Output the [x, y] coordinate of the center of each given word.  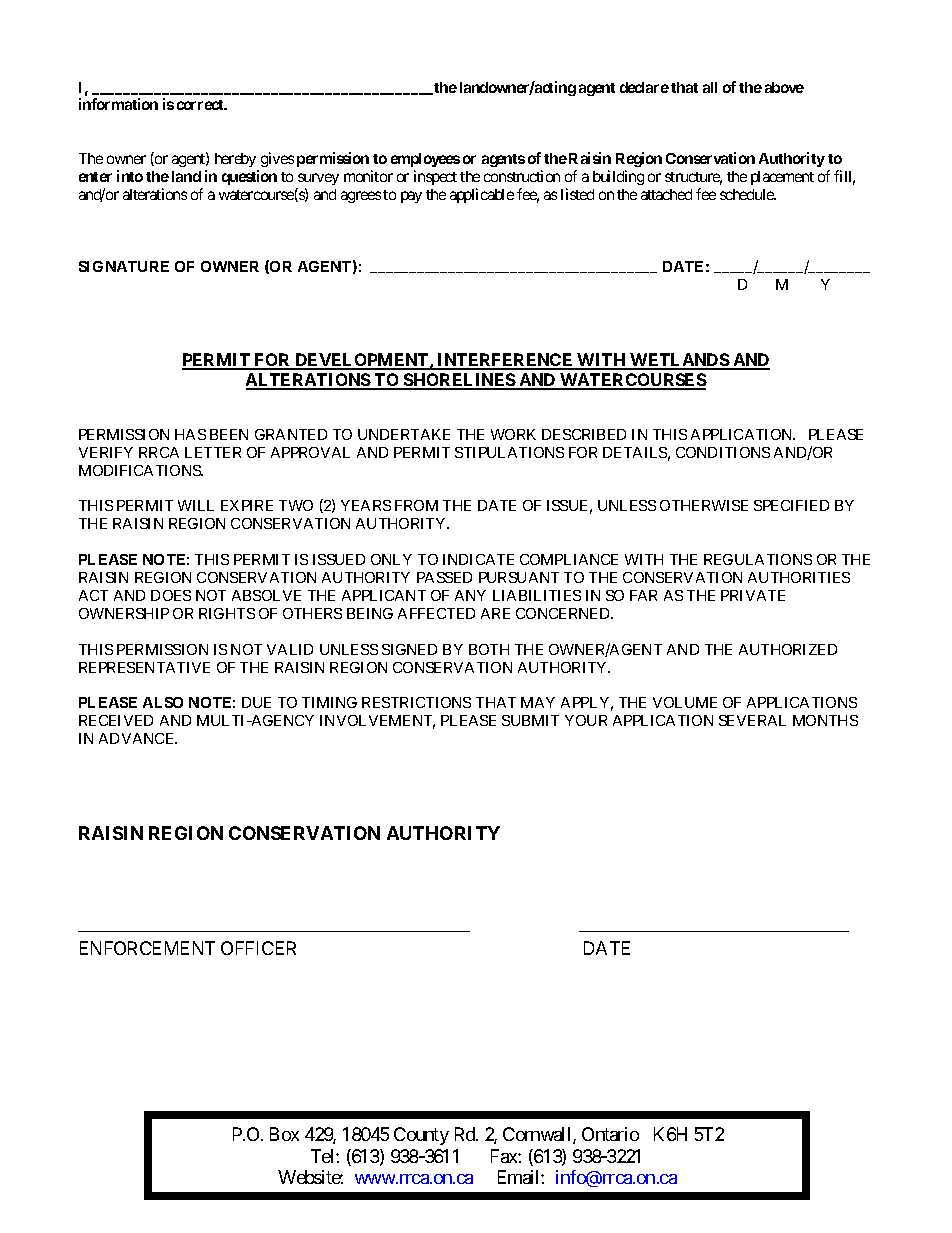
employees [425, 160]
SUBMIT [530, 720]
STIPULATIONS [509, 452]
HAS [190, 434]
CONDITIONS [723, 452]
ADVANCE [138, 738]
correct [201, 105]
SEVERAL [752, 720]
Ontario [610, 1134]
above [784, 87]
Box [284, 1134]
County [421, 1136]
